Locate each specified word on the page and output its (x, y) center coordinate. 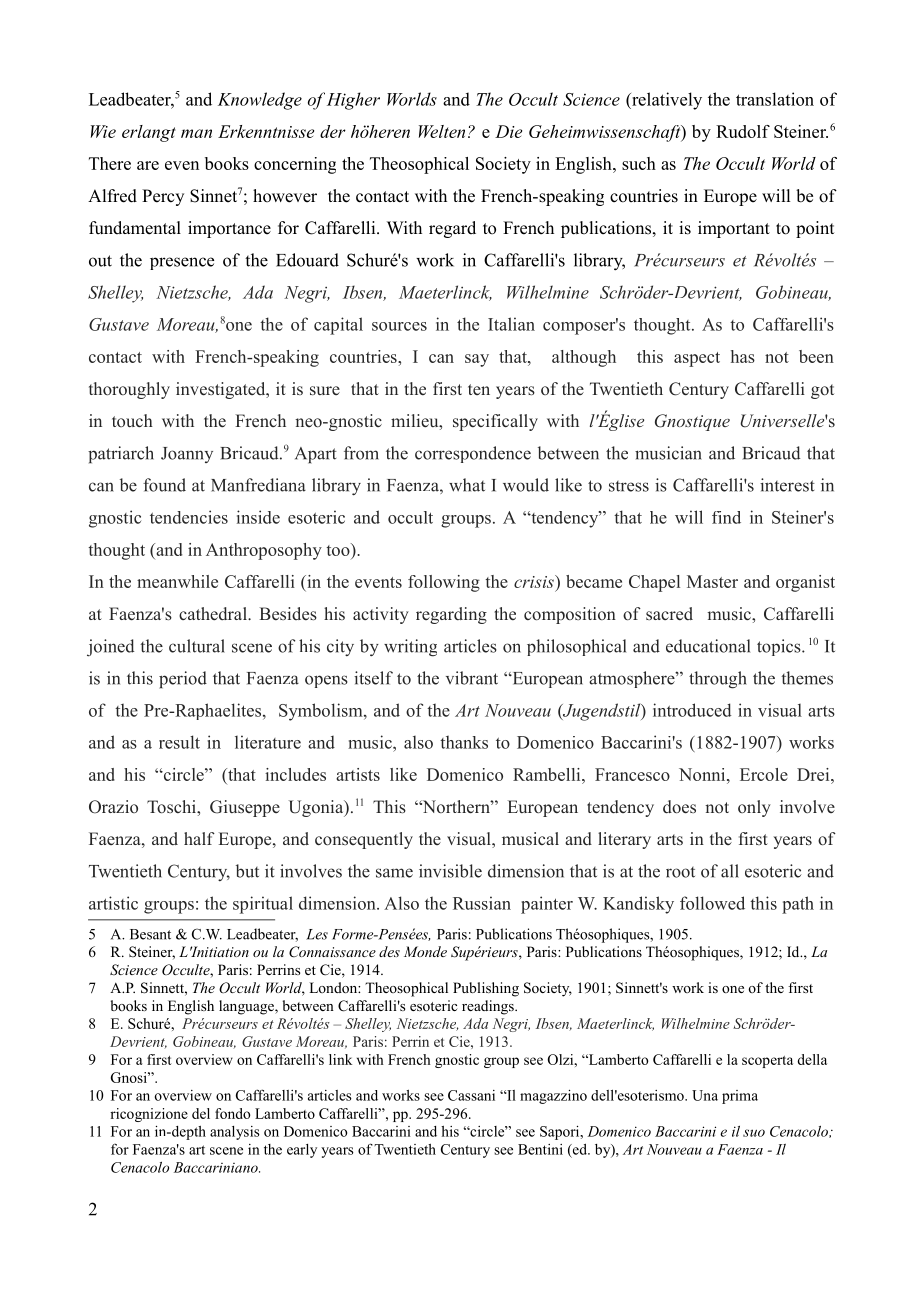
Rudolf (743, 131)
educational (708, 646)
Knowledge (260, 101)
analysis (235, 1133)
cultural (197, 646)
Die (508, 131)
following (444, 583)
